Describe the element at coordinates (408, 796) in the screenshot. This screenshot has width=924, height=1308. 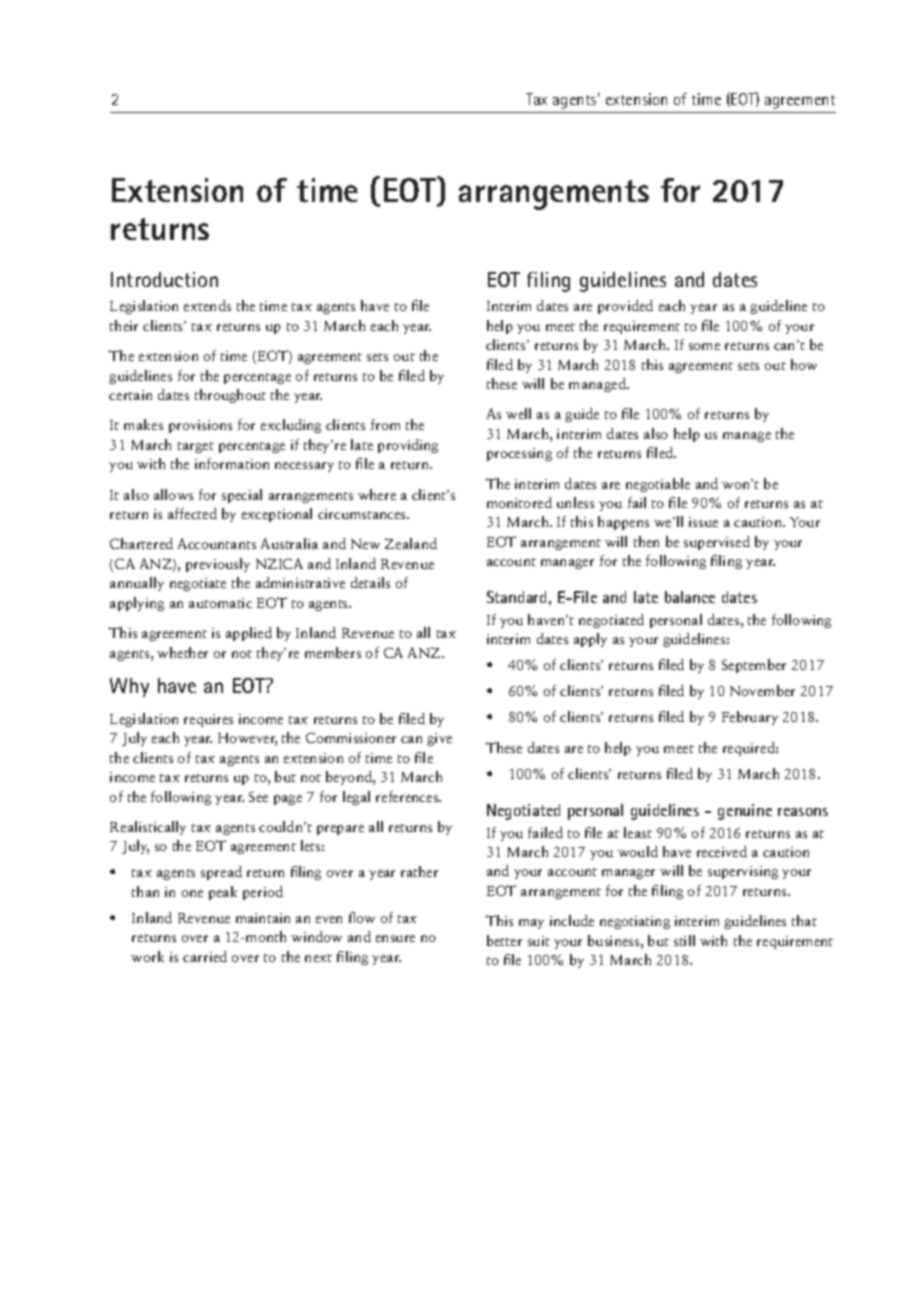
I see `references` at that location.
